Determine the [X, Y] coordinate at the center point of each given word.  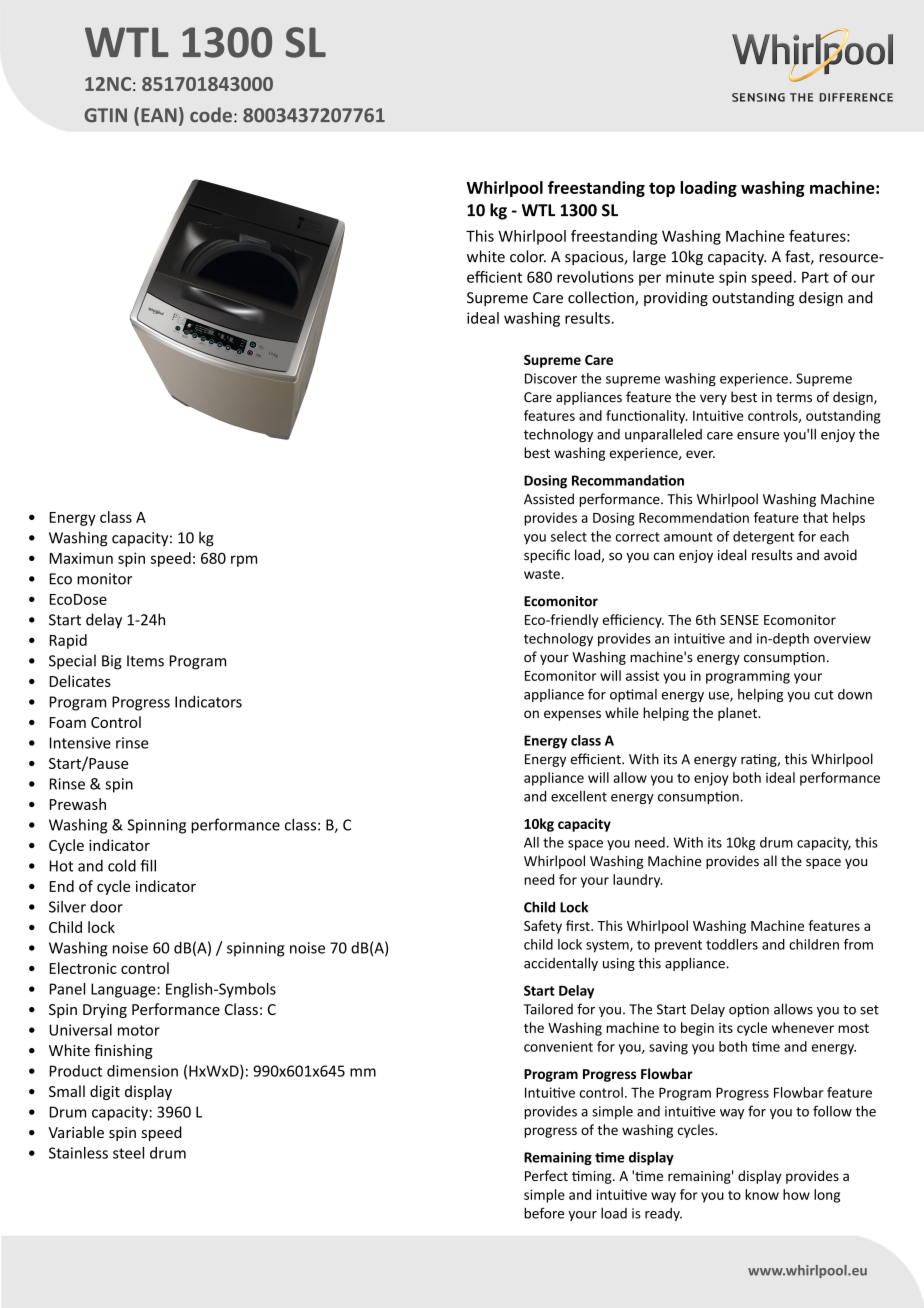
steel [128, 1153]
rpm [244, 561]
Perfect [546, 1175]
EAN [159, 115]
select [569, 536]
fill [148, 865]
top [662, 190]
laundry [637, 881]
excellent [579, 796]
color [528, 256]
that [815, 517]
